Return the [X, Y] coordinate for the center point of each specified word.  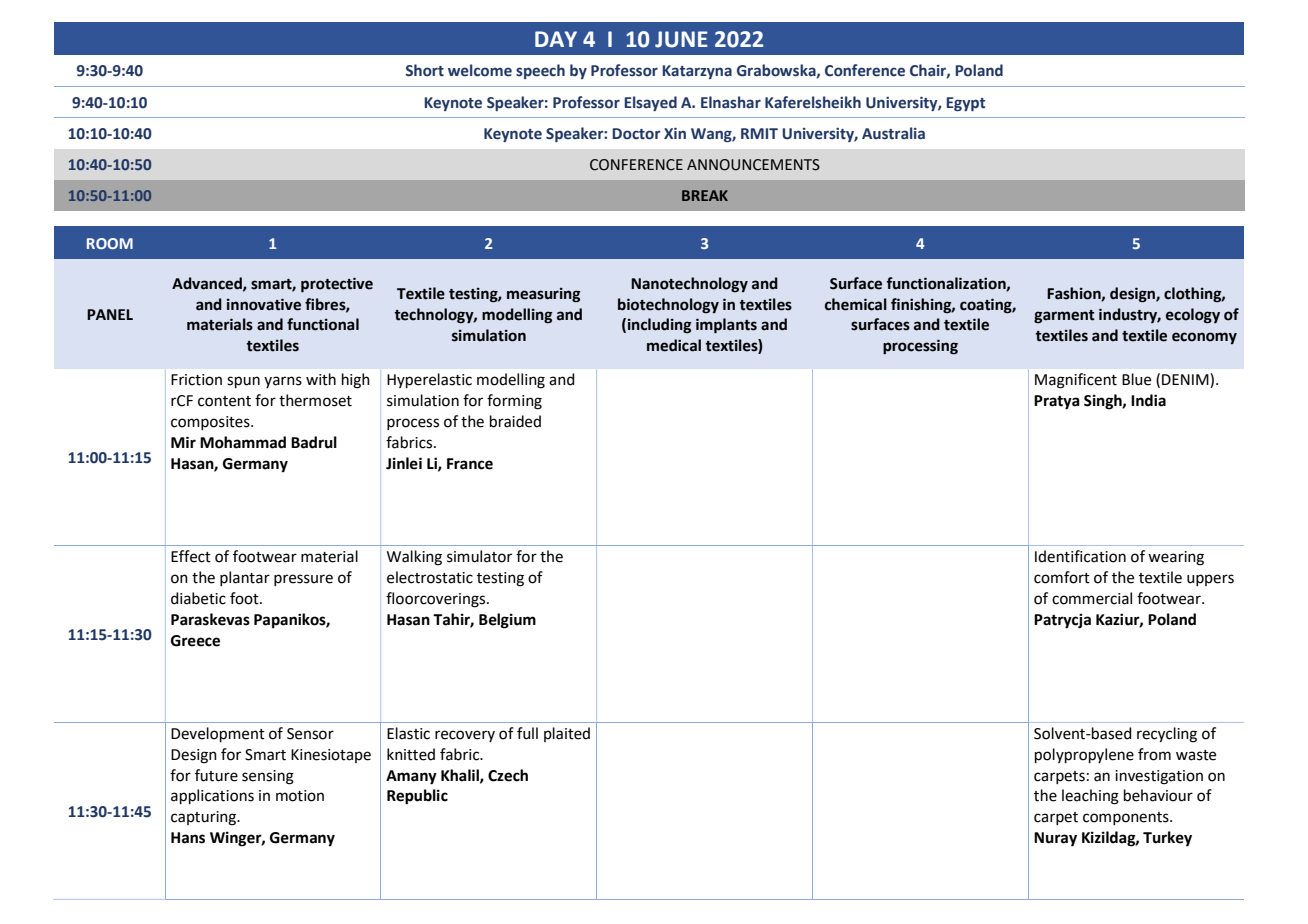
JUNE [681, 39]
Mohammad [243, 442]
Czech [508, 775]
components [1127, 818]
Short [425, 70]
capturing [205, 818]
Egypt [965, 104]
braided [515, 421]
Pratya [1057, 402]
